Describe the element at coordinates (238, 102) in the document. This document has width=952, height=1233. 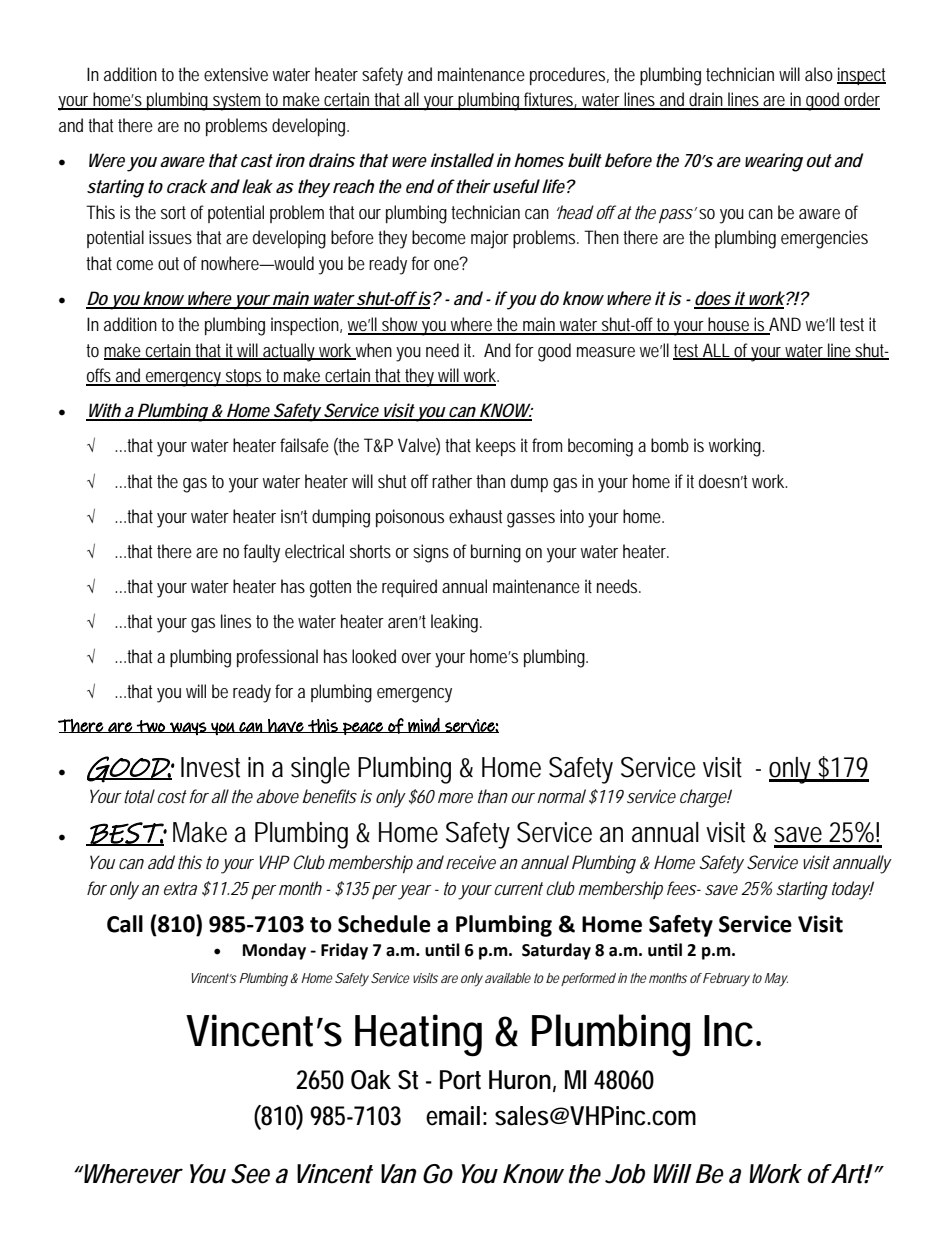
I see `system` at that location.
